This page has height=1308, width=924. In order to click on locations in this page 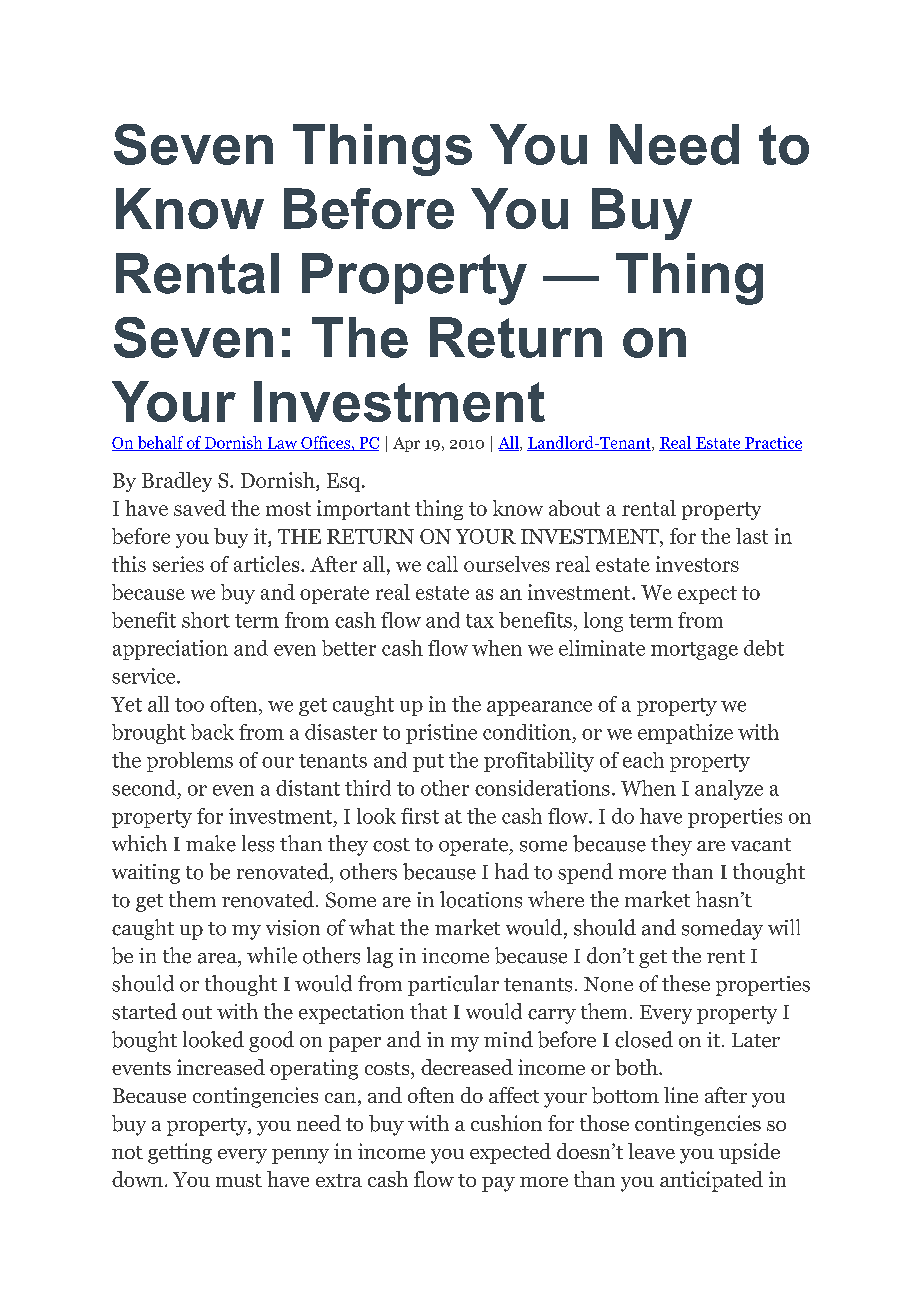, I will do `click(481, 899)`.
